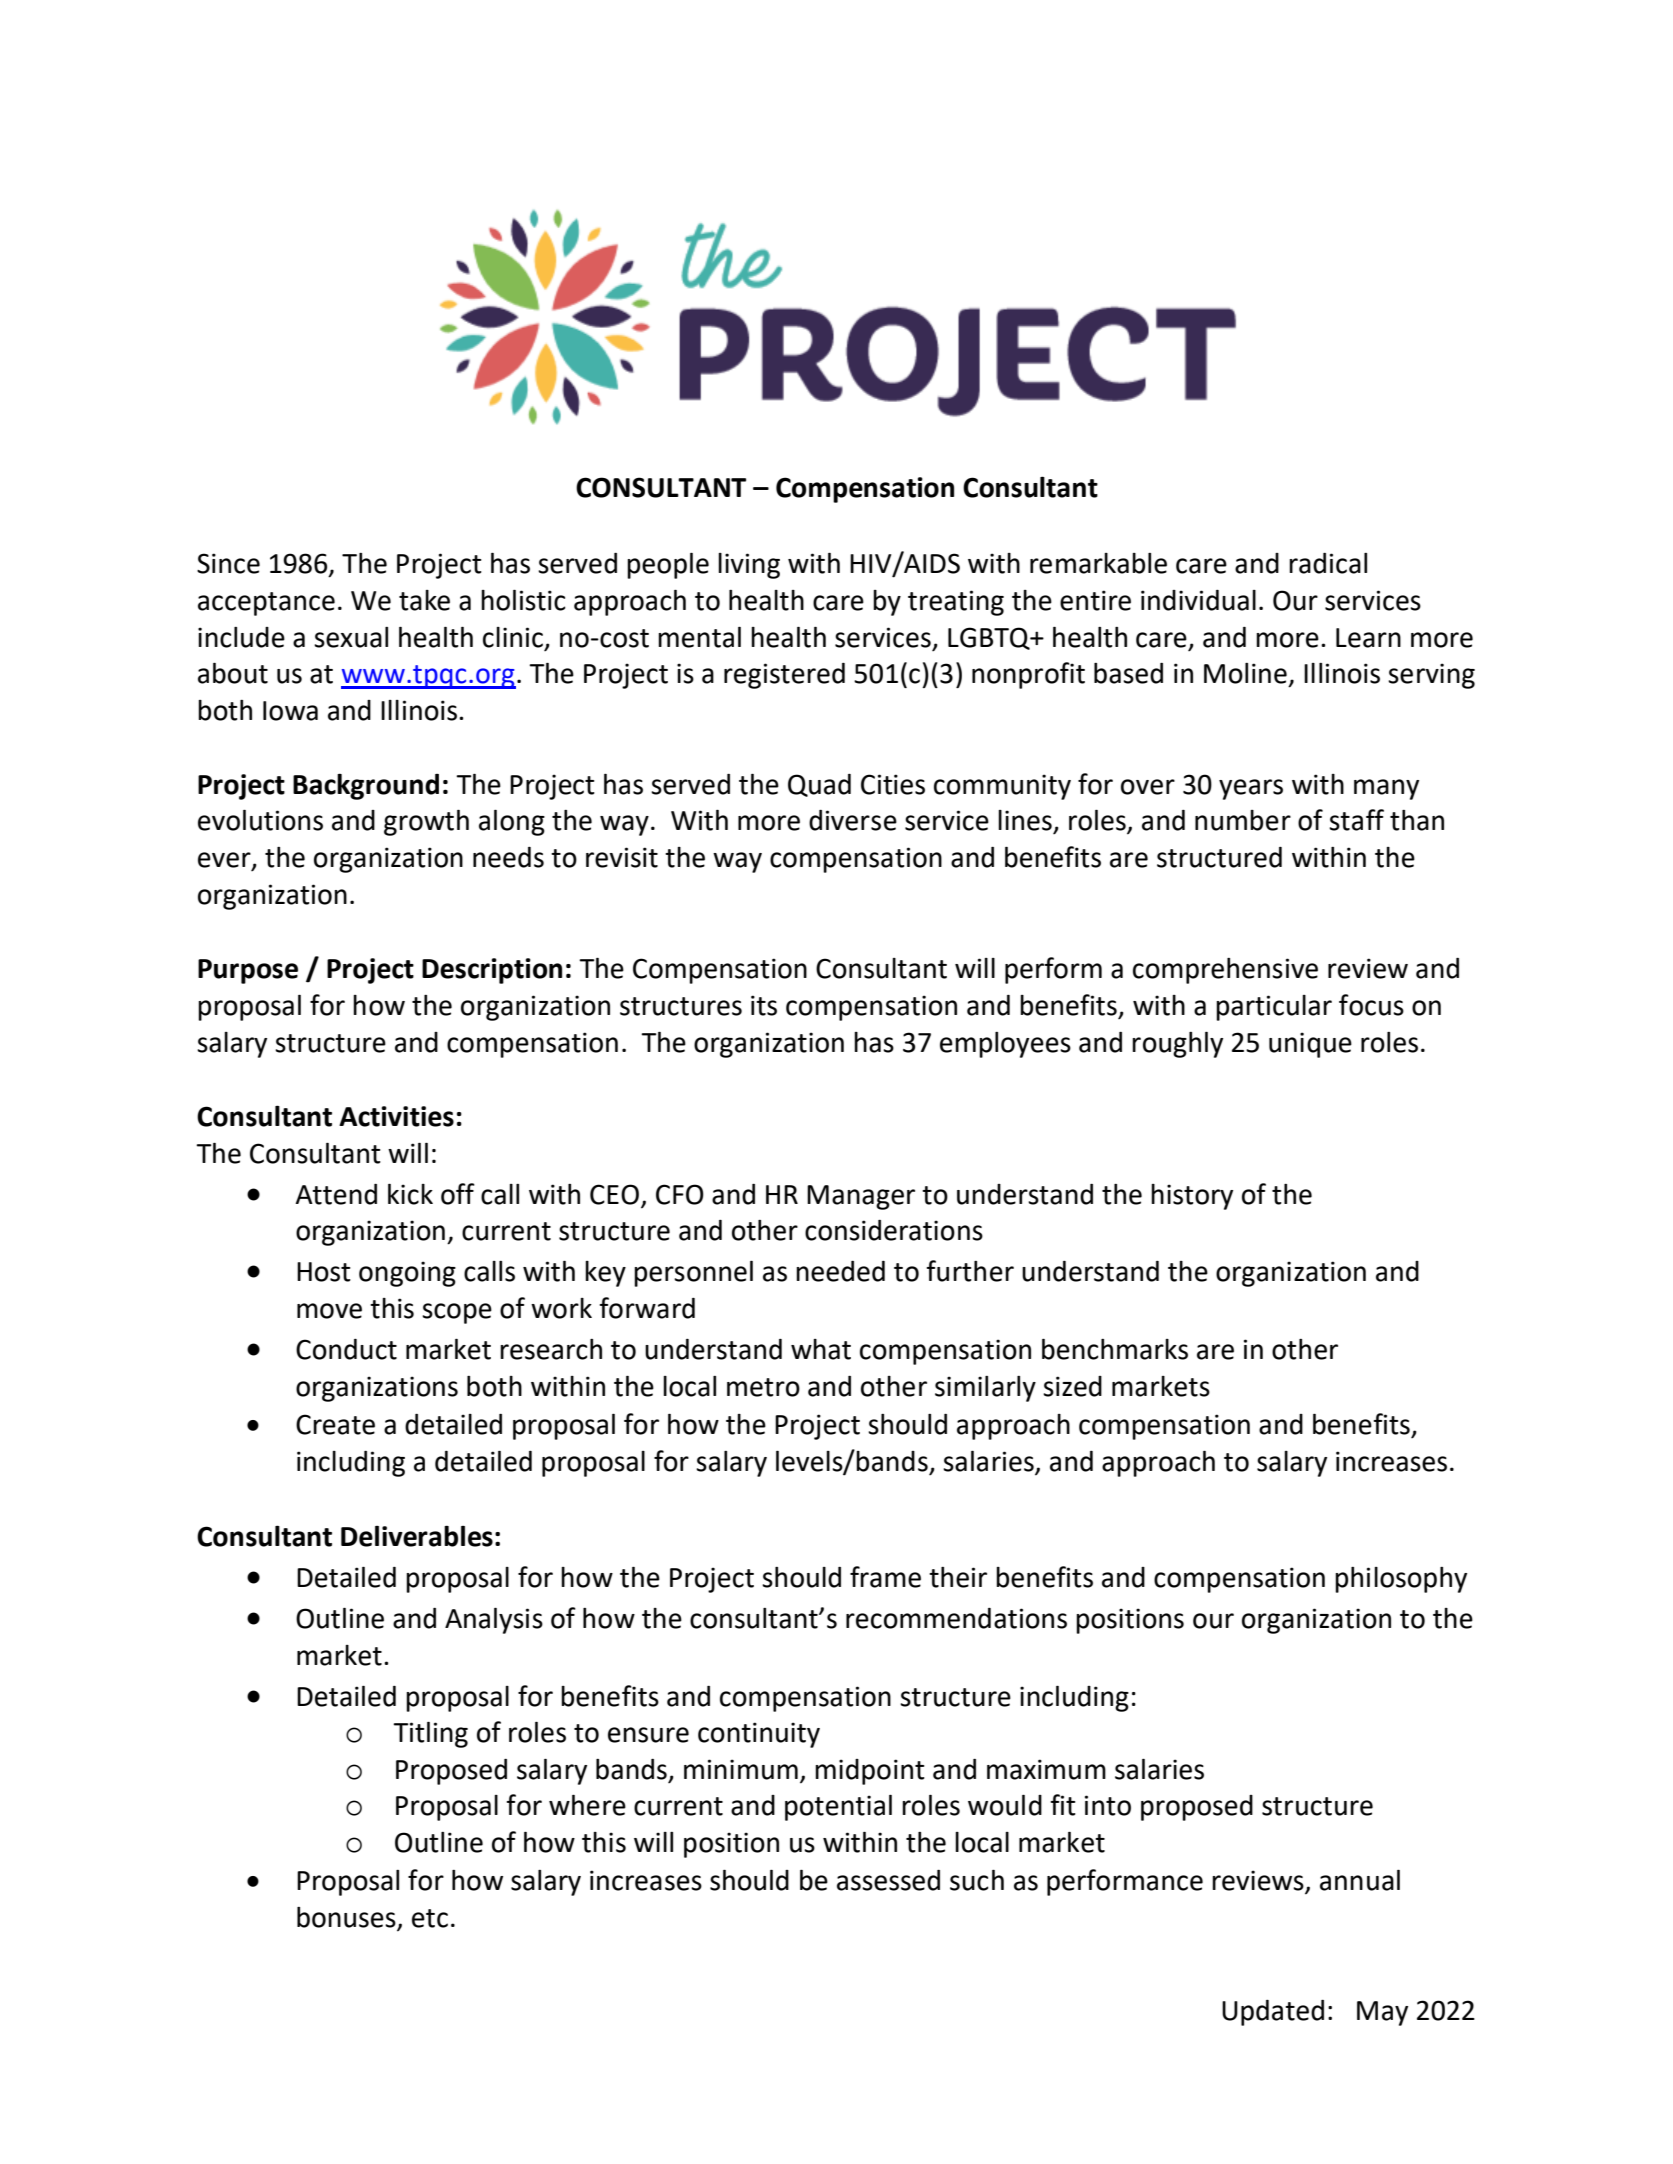 The image size is (1673, 2164). I want to click on comprehensive, so click(1225, 971).
